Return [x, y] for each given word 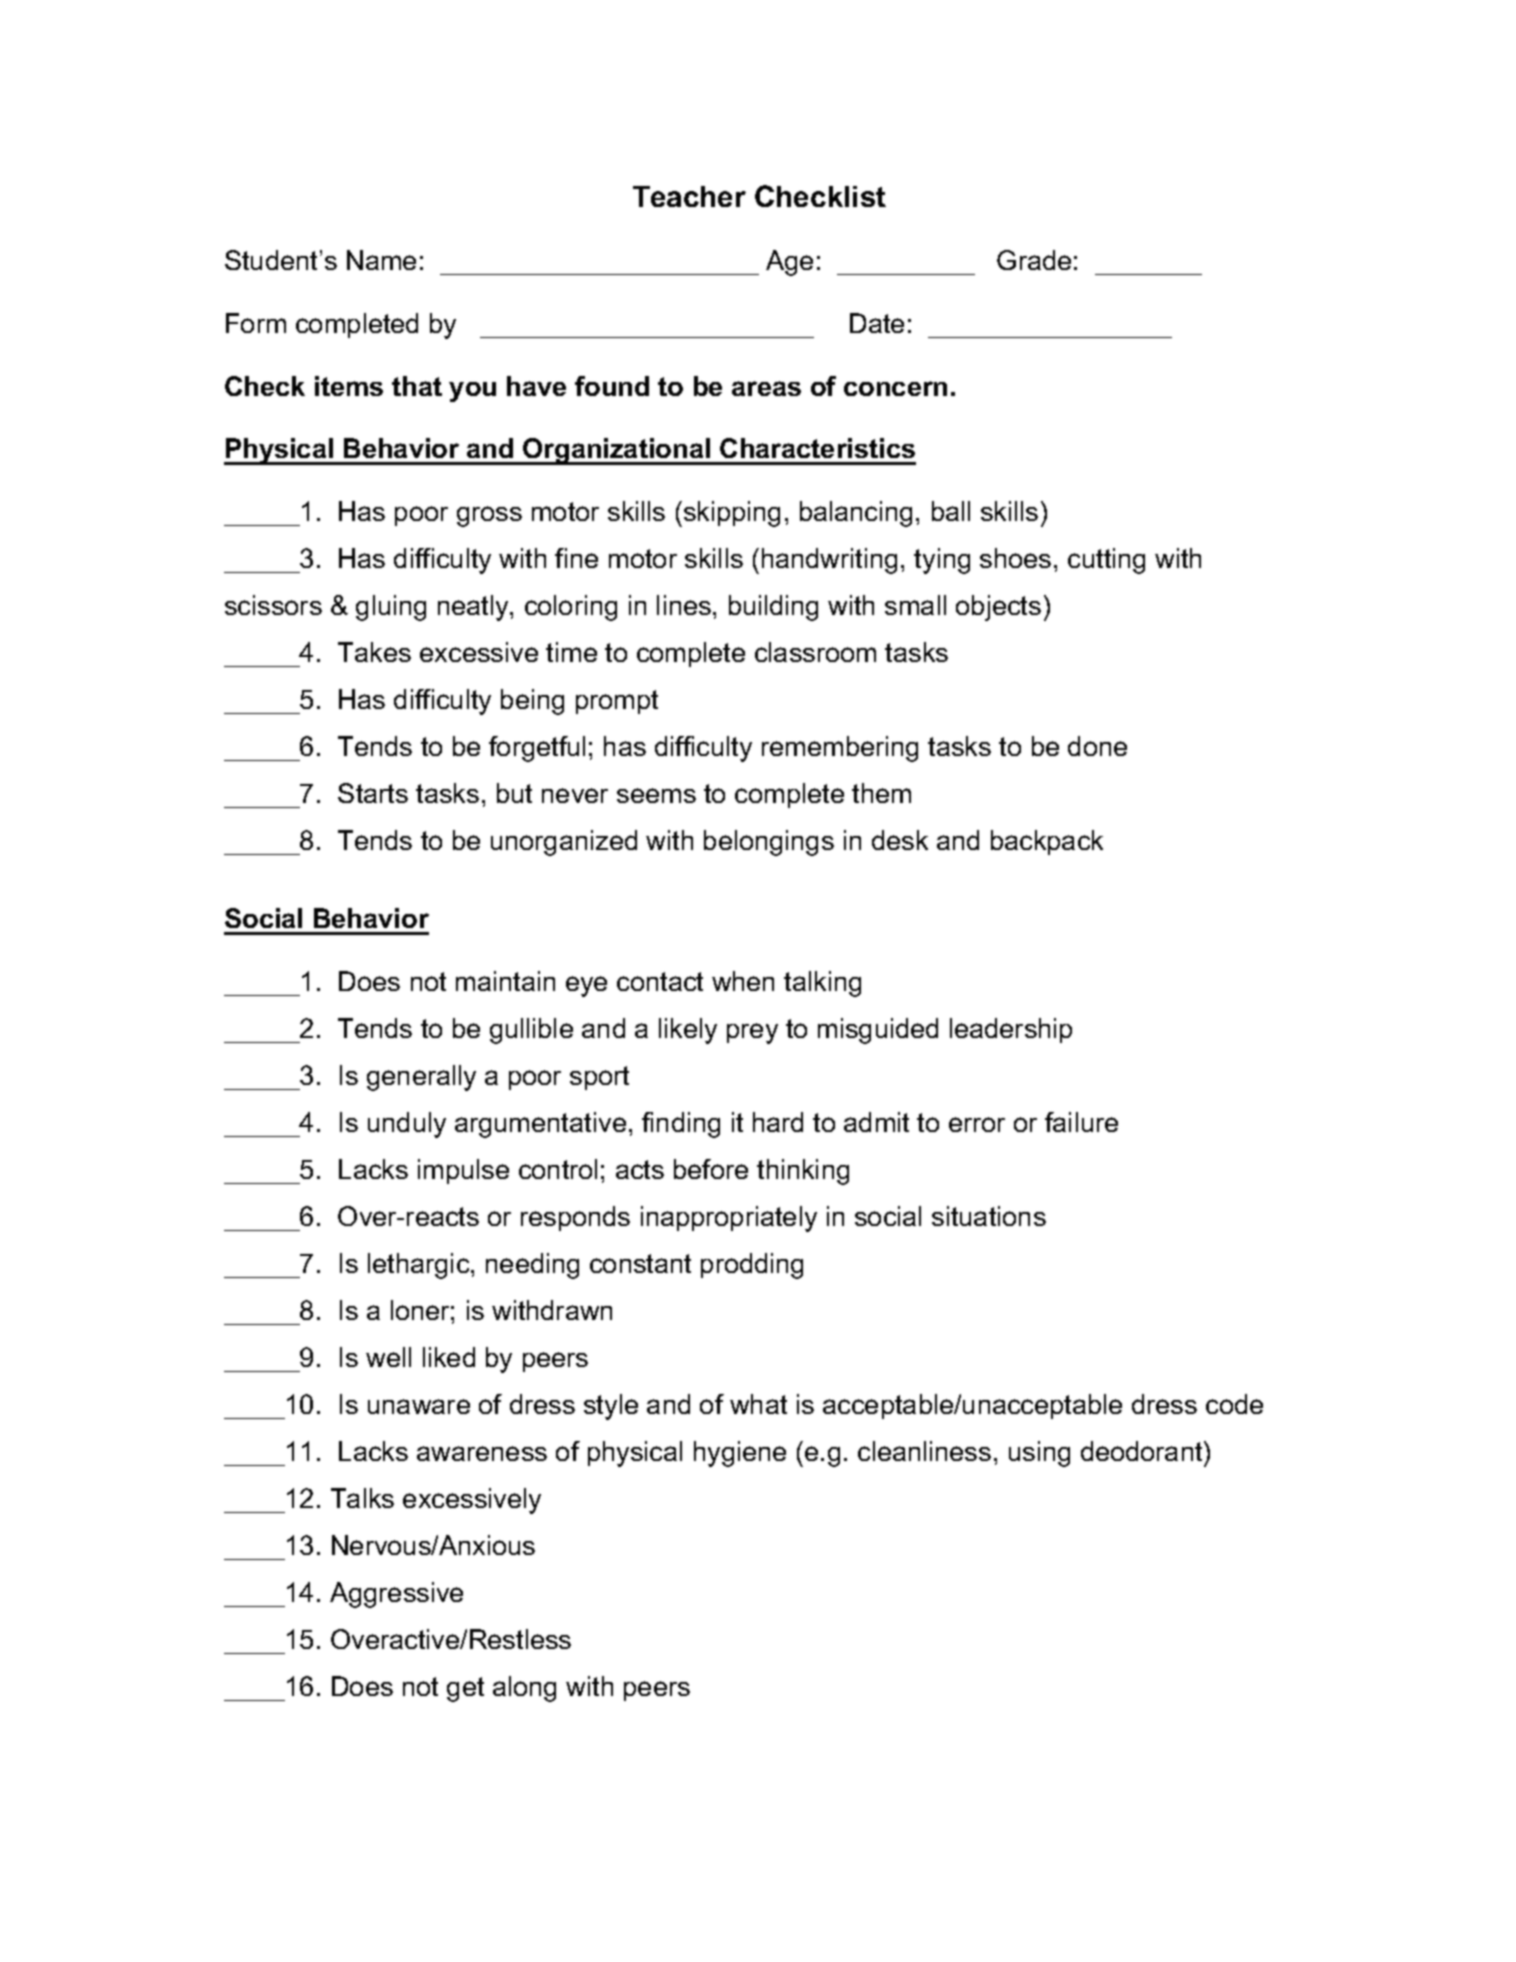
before [711, 1169]
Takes [374, 652]
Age [789, 263]
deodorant [1143, 1451]
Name [381, 260]
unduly [407, 1125]
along [524, 1689]
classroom [815, 652]
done [1097, 746]
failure [1081, 1122]
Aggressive [396, 1595]
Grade [1034, 260]
